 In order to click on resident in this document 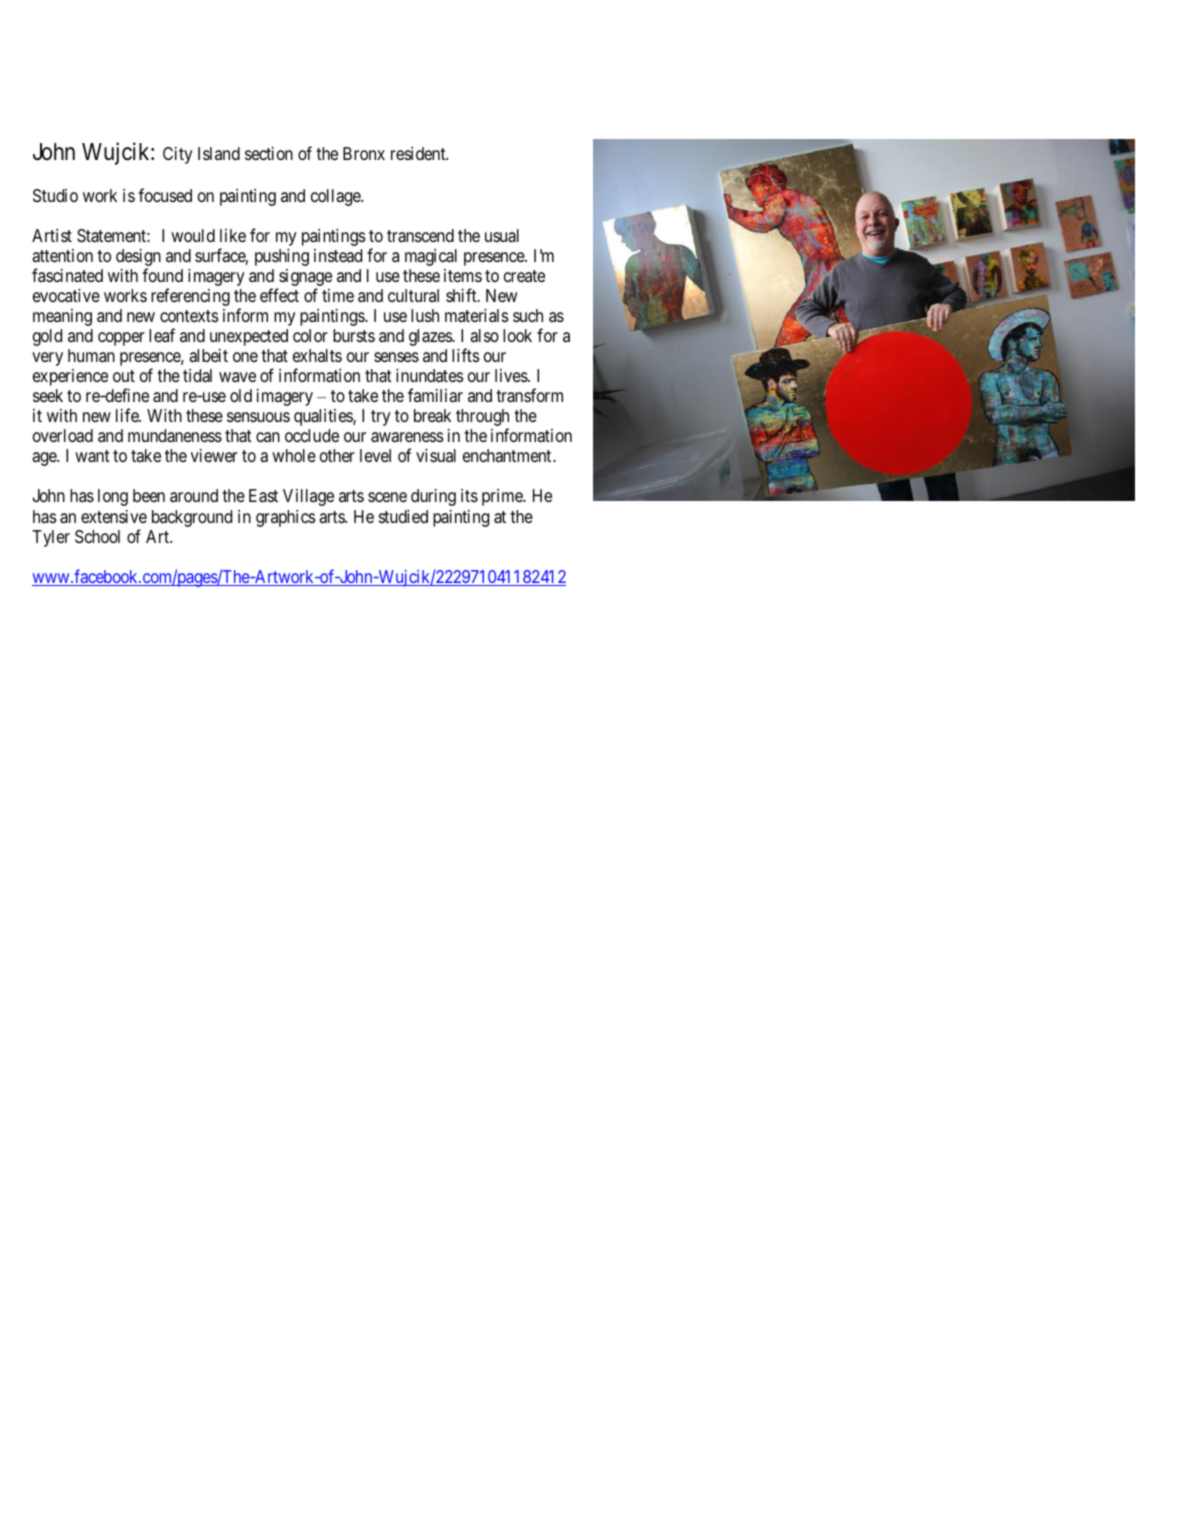, I will do `click(419, 153)`.
